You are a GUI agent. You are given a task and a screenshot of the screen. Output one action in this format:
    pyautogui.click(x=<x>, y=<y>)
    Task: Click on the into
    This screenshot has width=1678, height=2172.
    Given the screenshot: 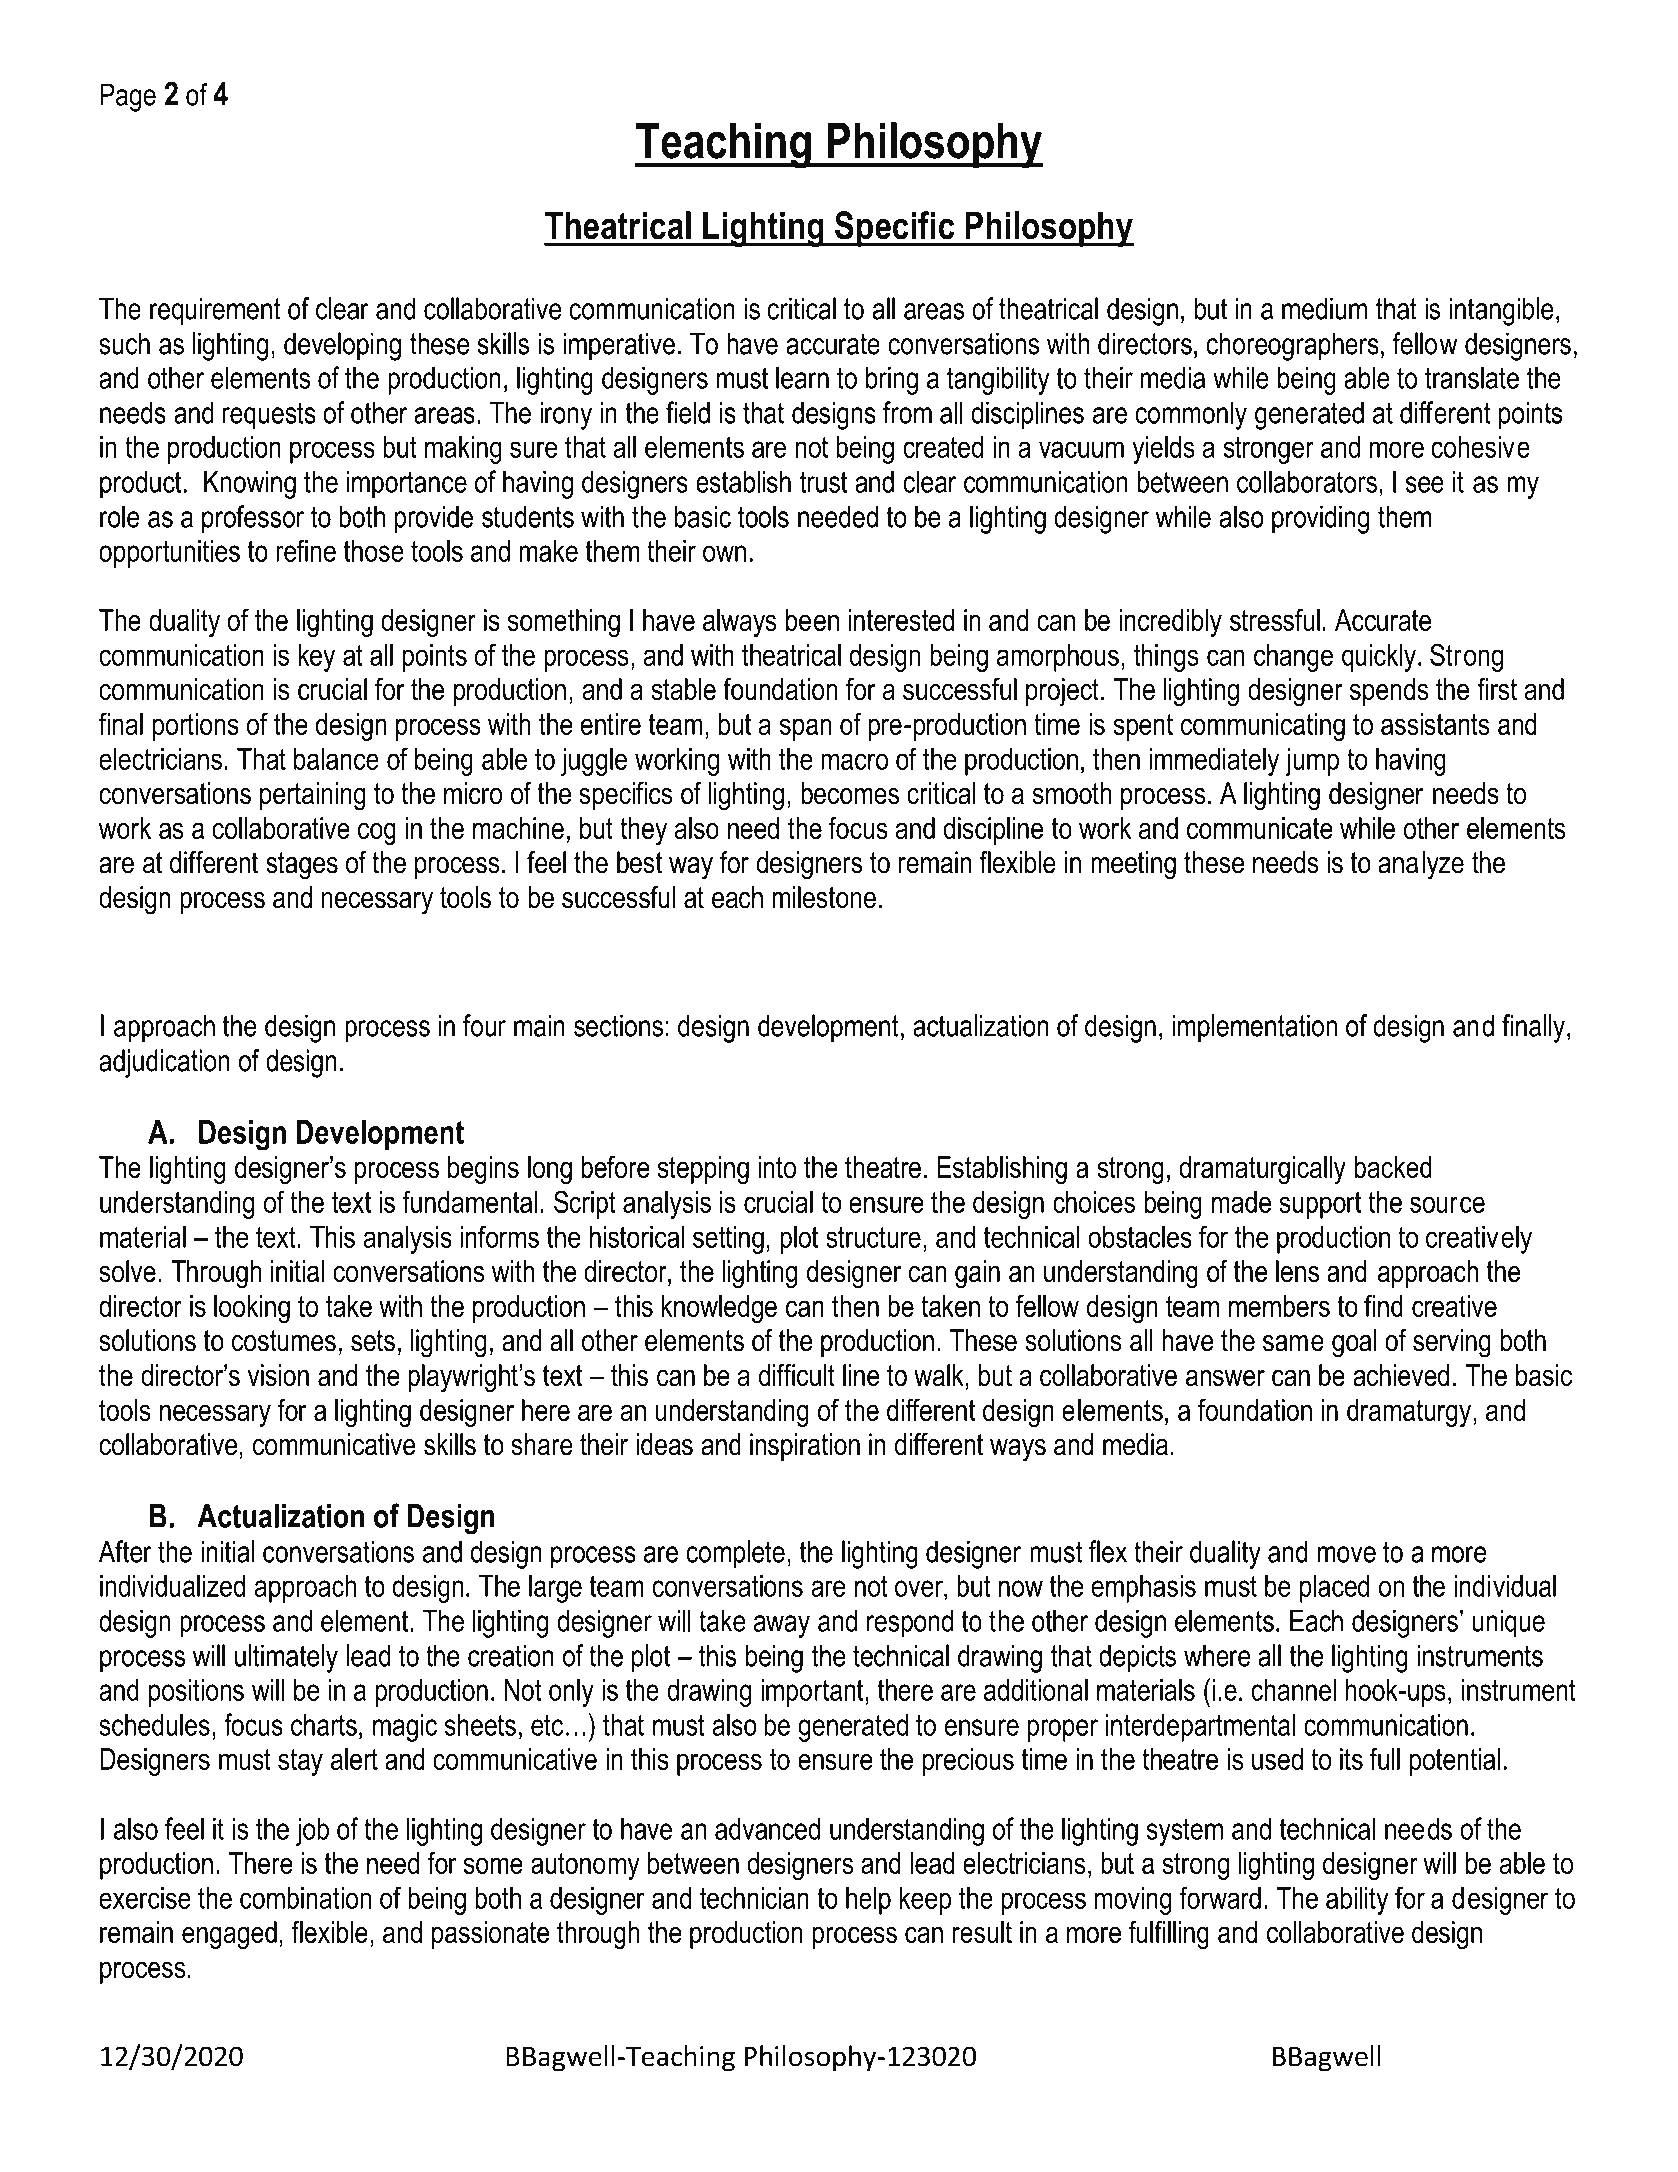 What is the action you would take?
    pyautogui.click(x=777, y=1167)
